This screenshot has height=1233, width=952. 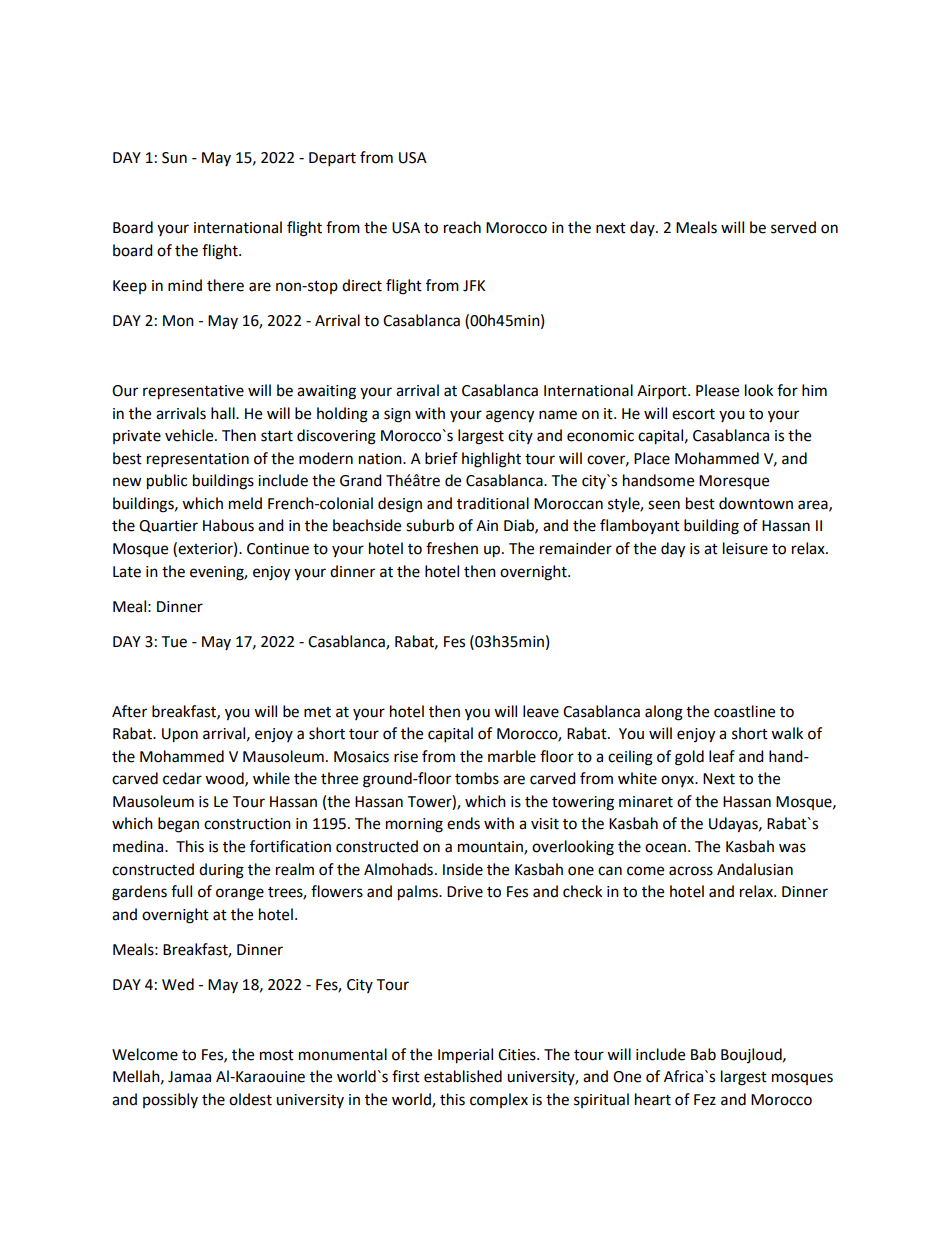 What do you see at coordinates (793, 227) in the screenshot?
I see `served` at bounding box center [793, 227].
